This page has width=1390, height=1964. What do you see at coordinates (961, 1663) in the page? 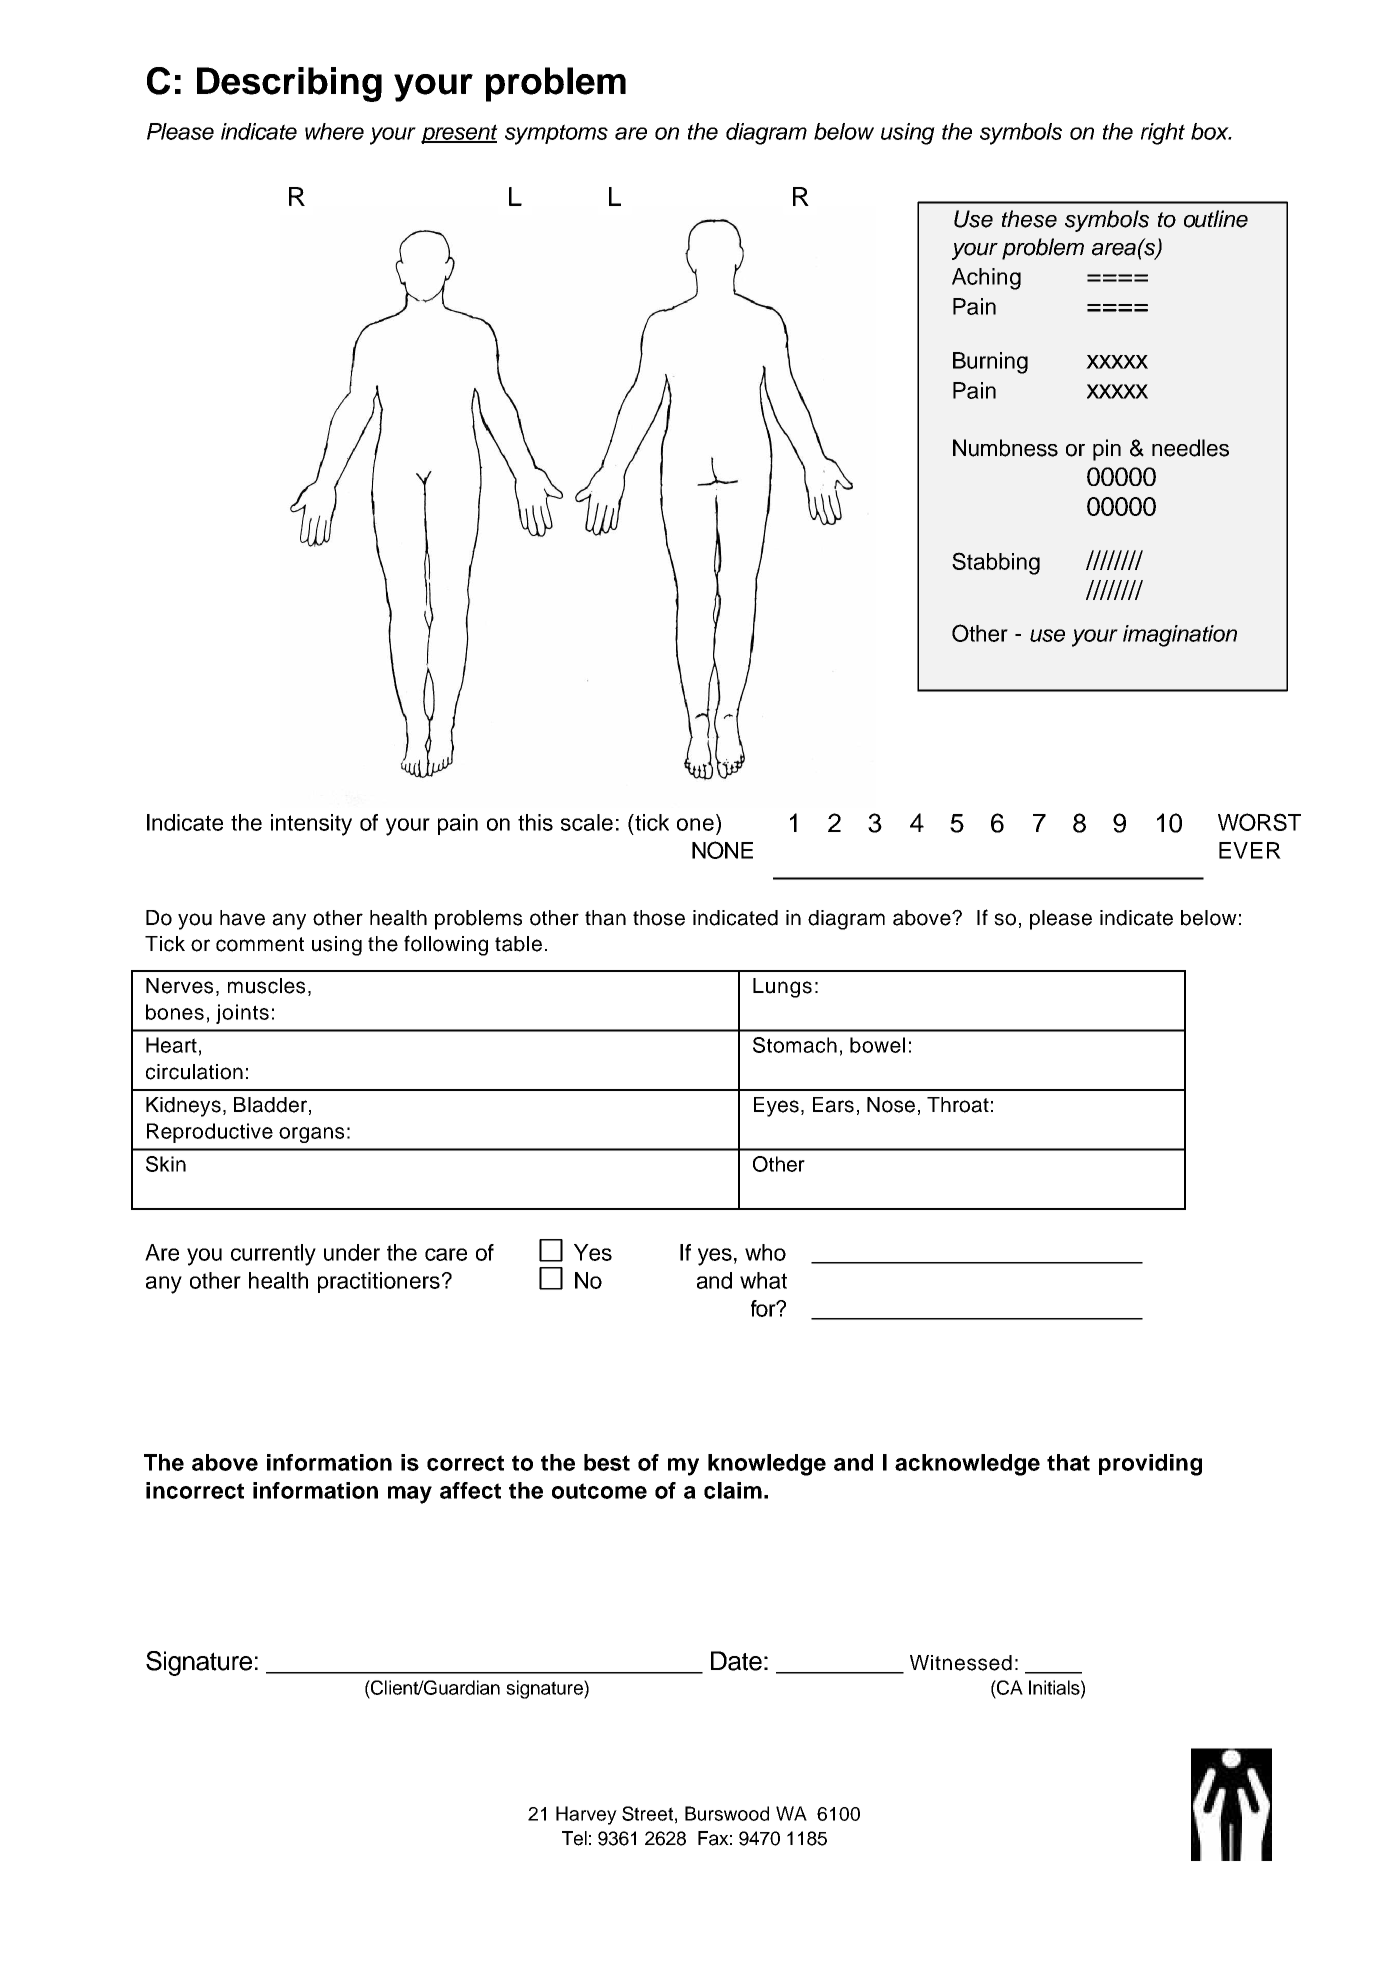
I see `Witnessed` at bounding box center [961, 1663].
